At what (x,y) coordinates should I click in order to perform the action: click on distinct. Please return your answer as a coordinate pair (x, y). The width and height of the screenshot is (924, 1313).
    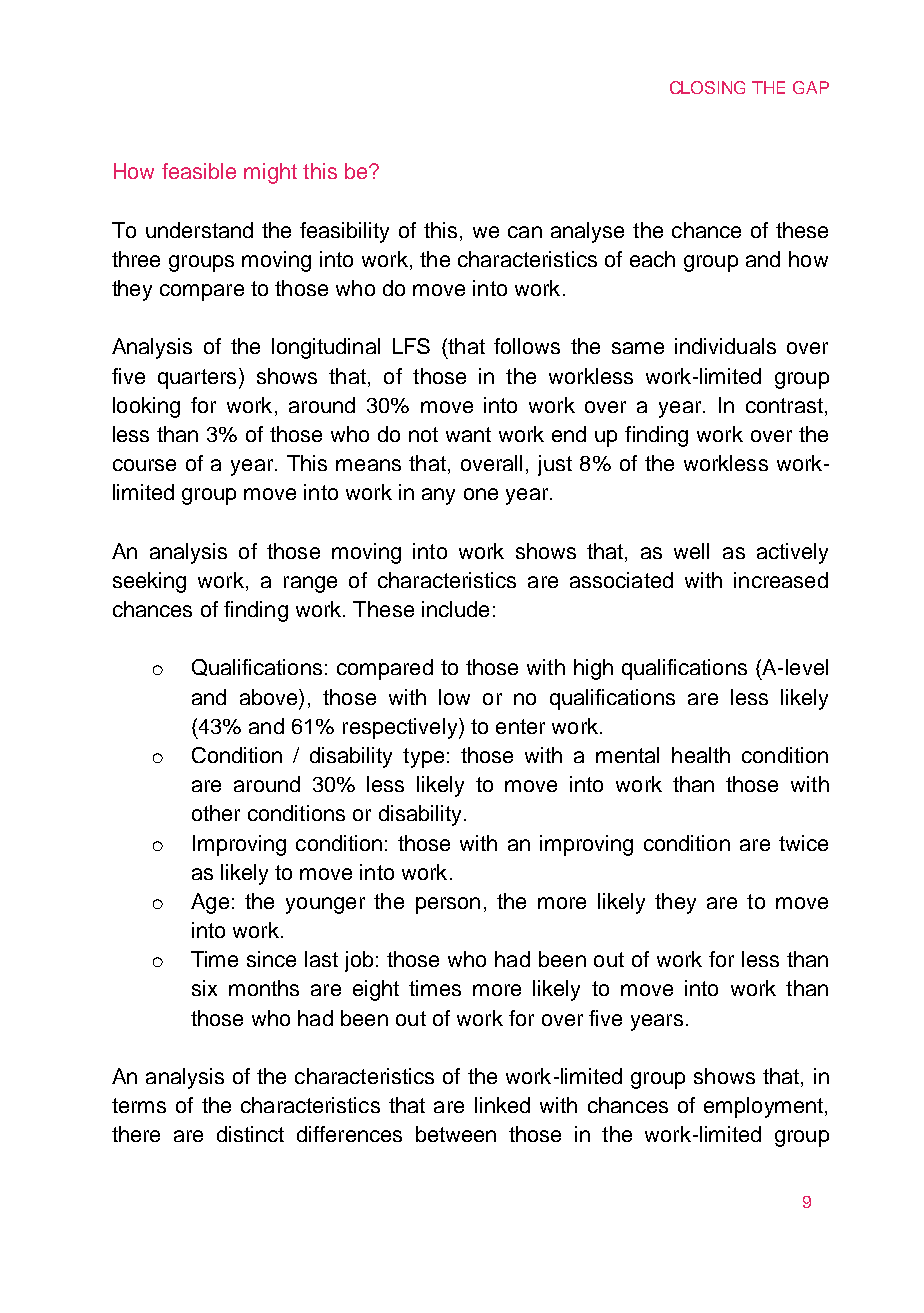
    Looking at the image, I should click on (250, 1134).
